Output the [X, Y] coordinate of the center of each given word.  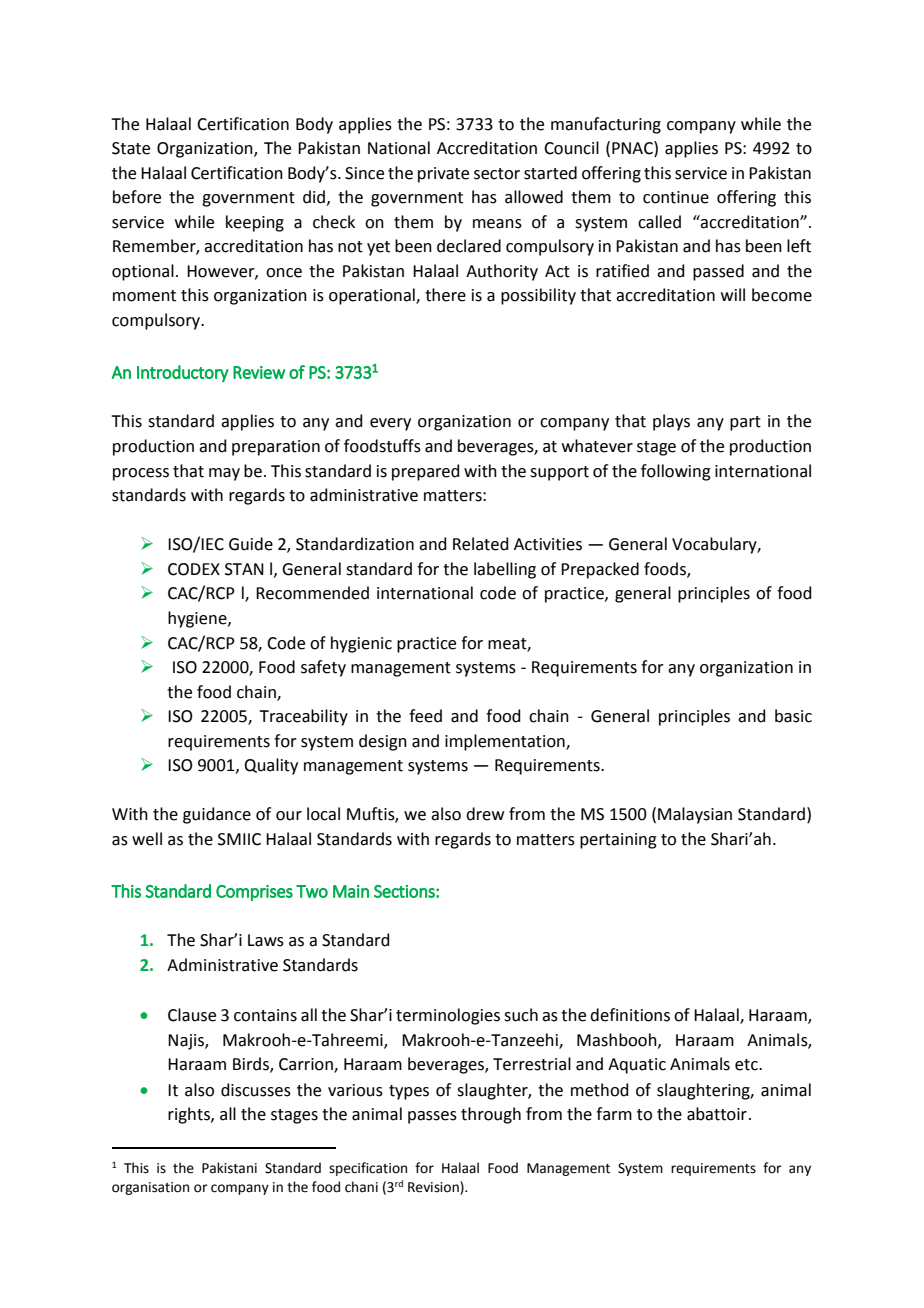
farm [614, 1114]
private [443, 175]
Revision [434, 1188]
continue [676, 197]
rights [190, 1115]
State [131, 148]
